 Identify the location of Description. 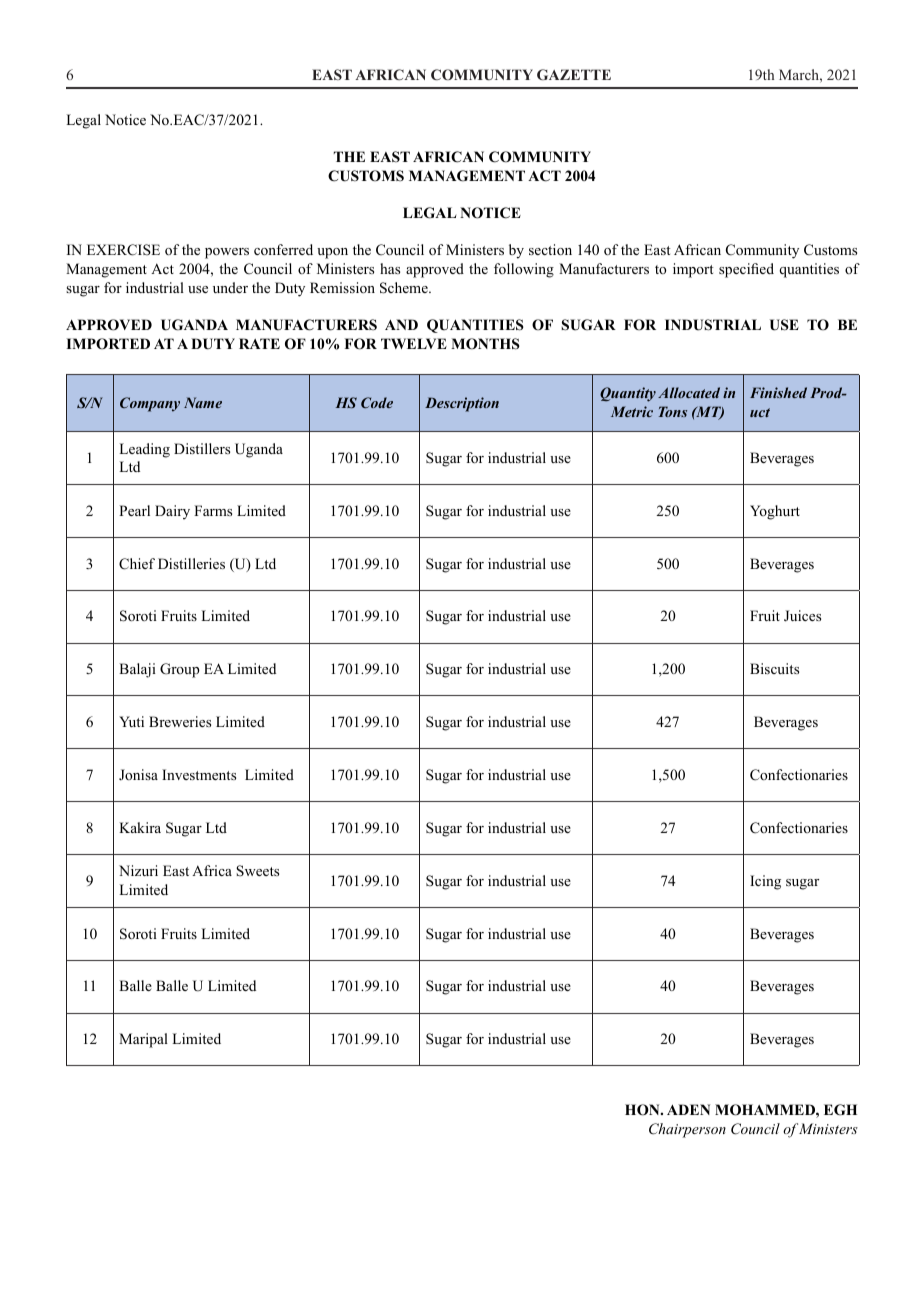
(462, 404).
